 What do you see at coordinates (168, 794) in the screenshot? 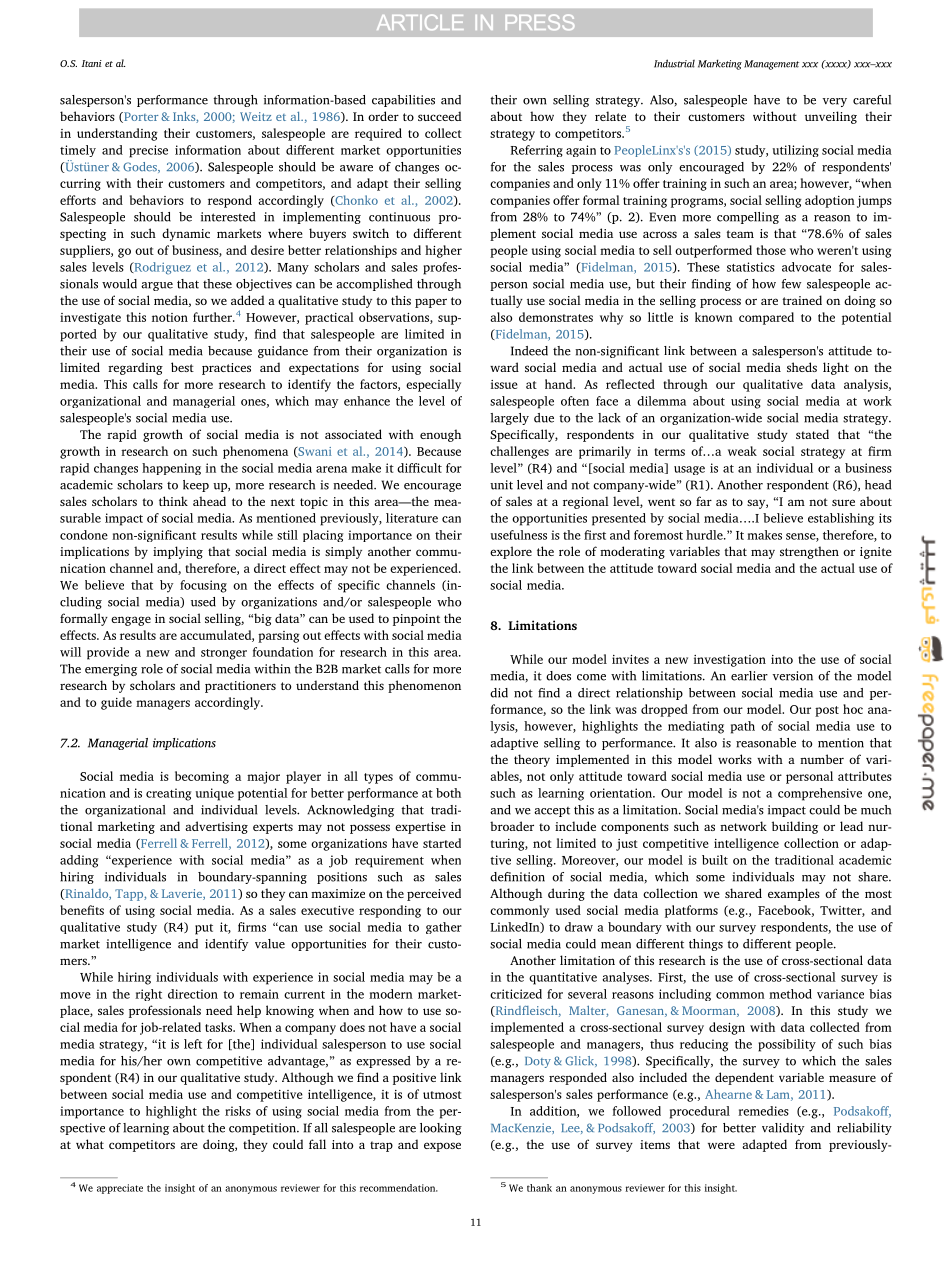
I see `creating` at bounding box center [168, 794].
